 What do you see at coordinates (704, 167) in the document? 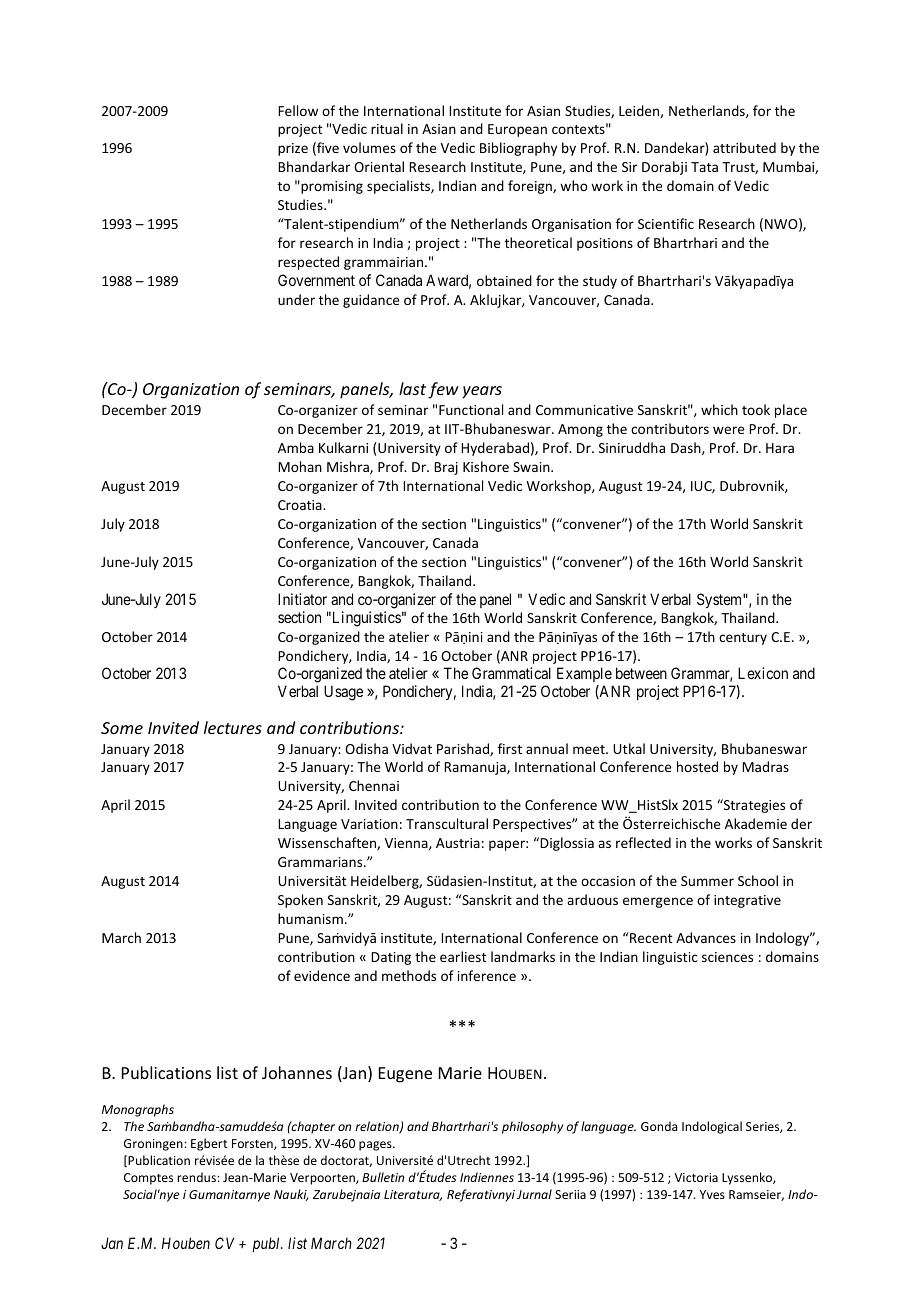
I see `Tata` at bounding box center [704, 167].
